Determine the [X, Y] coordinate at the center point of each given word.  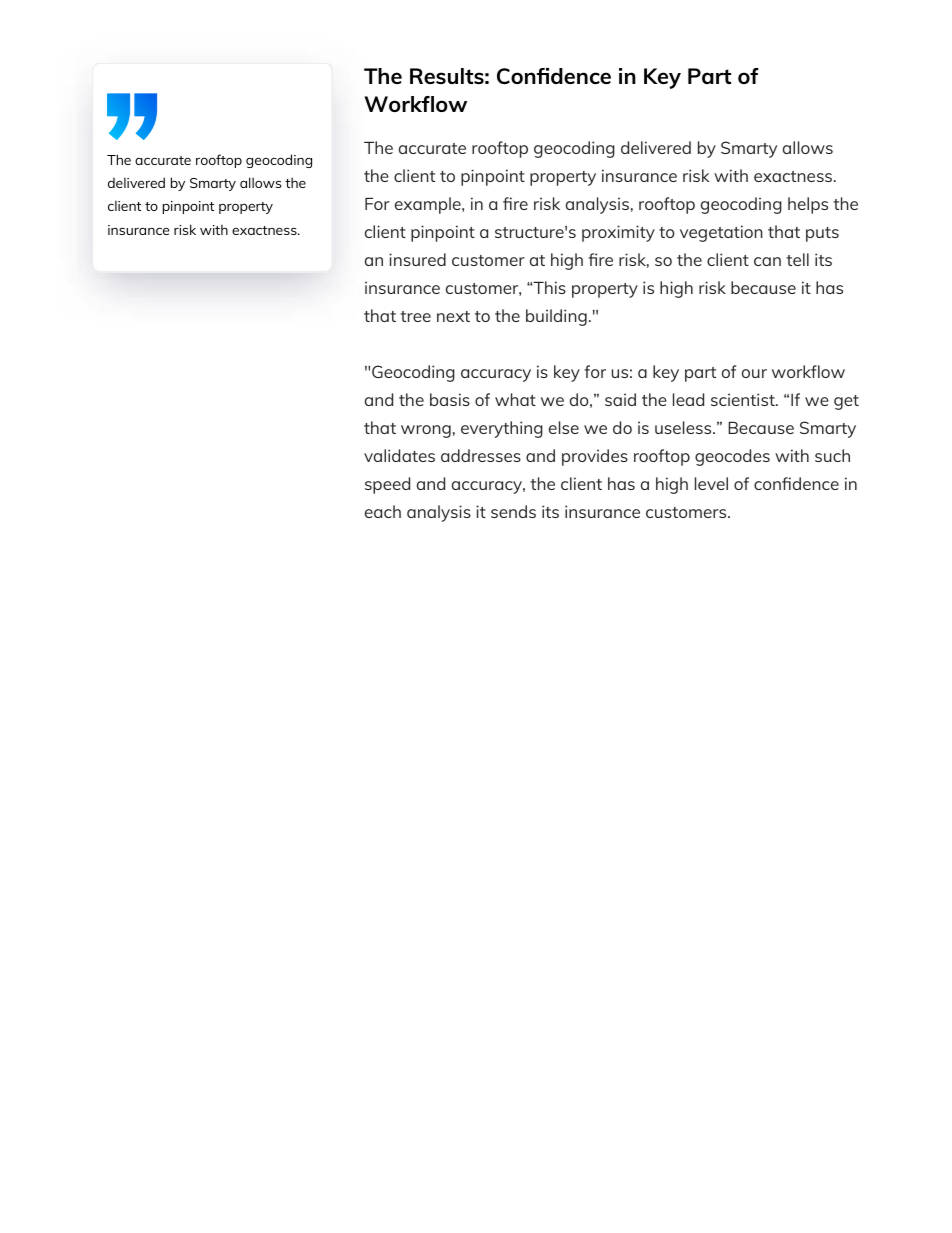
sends [513, 511]
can [767, 261]
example [429, 205]
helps [808, 205]
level [711, 483]
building [556, 317]
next [453, 316]
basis [450, 399]
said [620, 399]
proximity [618, 233]
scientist [744, 399]
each [383, 511]
